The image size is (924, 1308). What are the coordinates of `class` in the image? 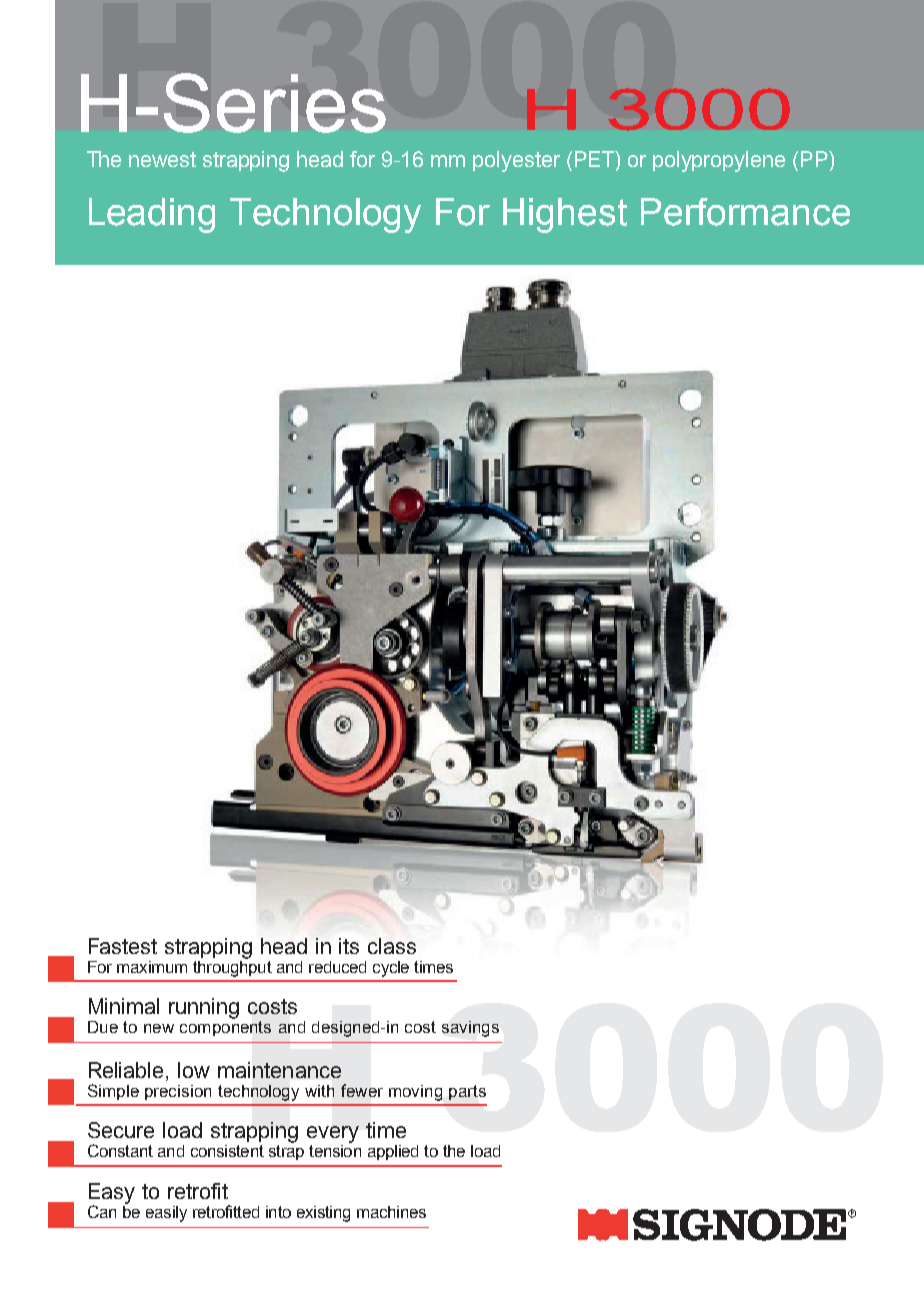 It's located at (392, 946).
